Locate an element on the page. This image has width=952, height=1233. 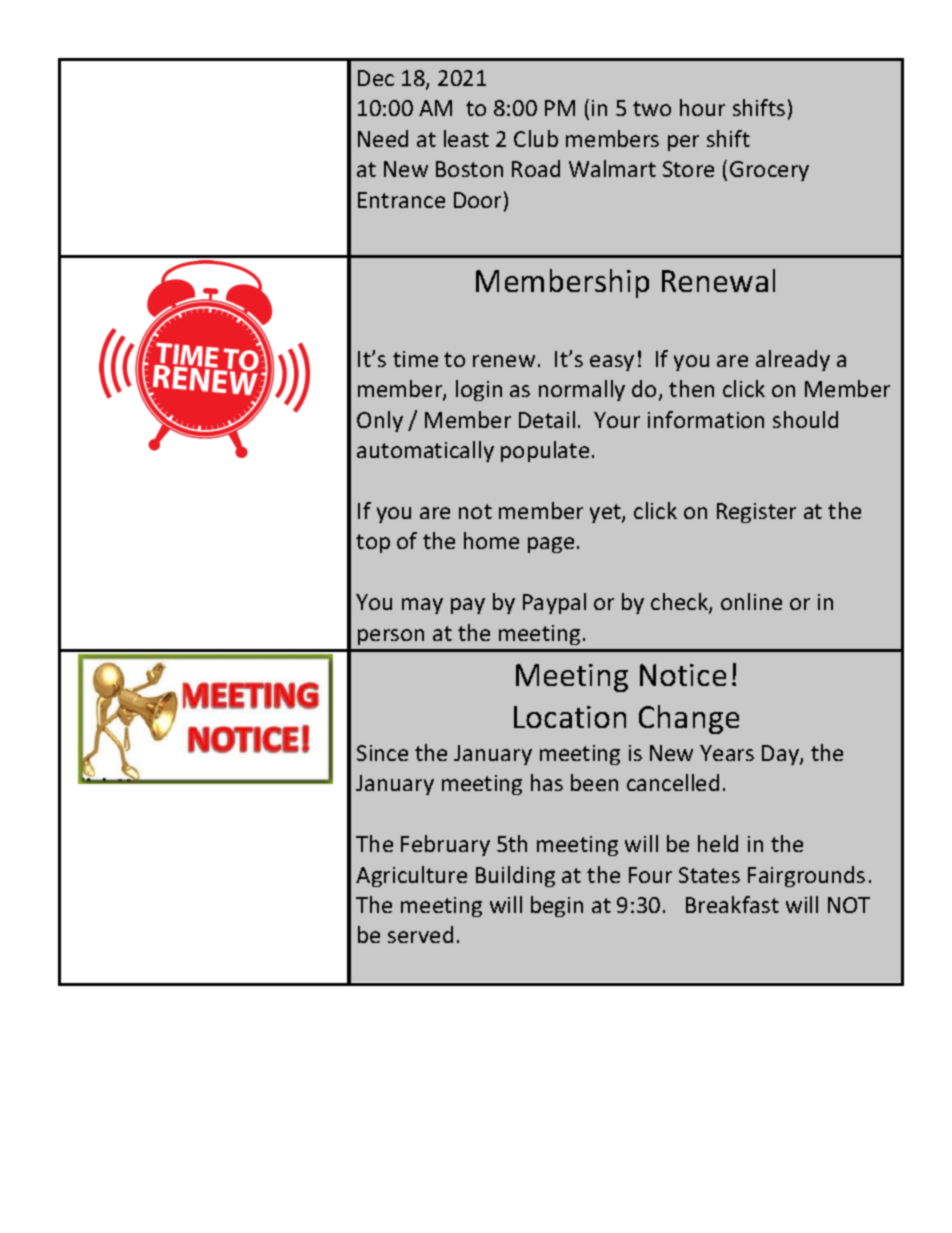
Your is located at coordinates (617, 420).
